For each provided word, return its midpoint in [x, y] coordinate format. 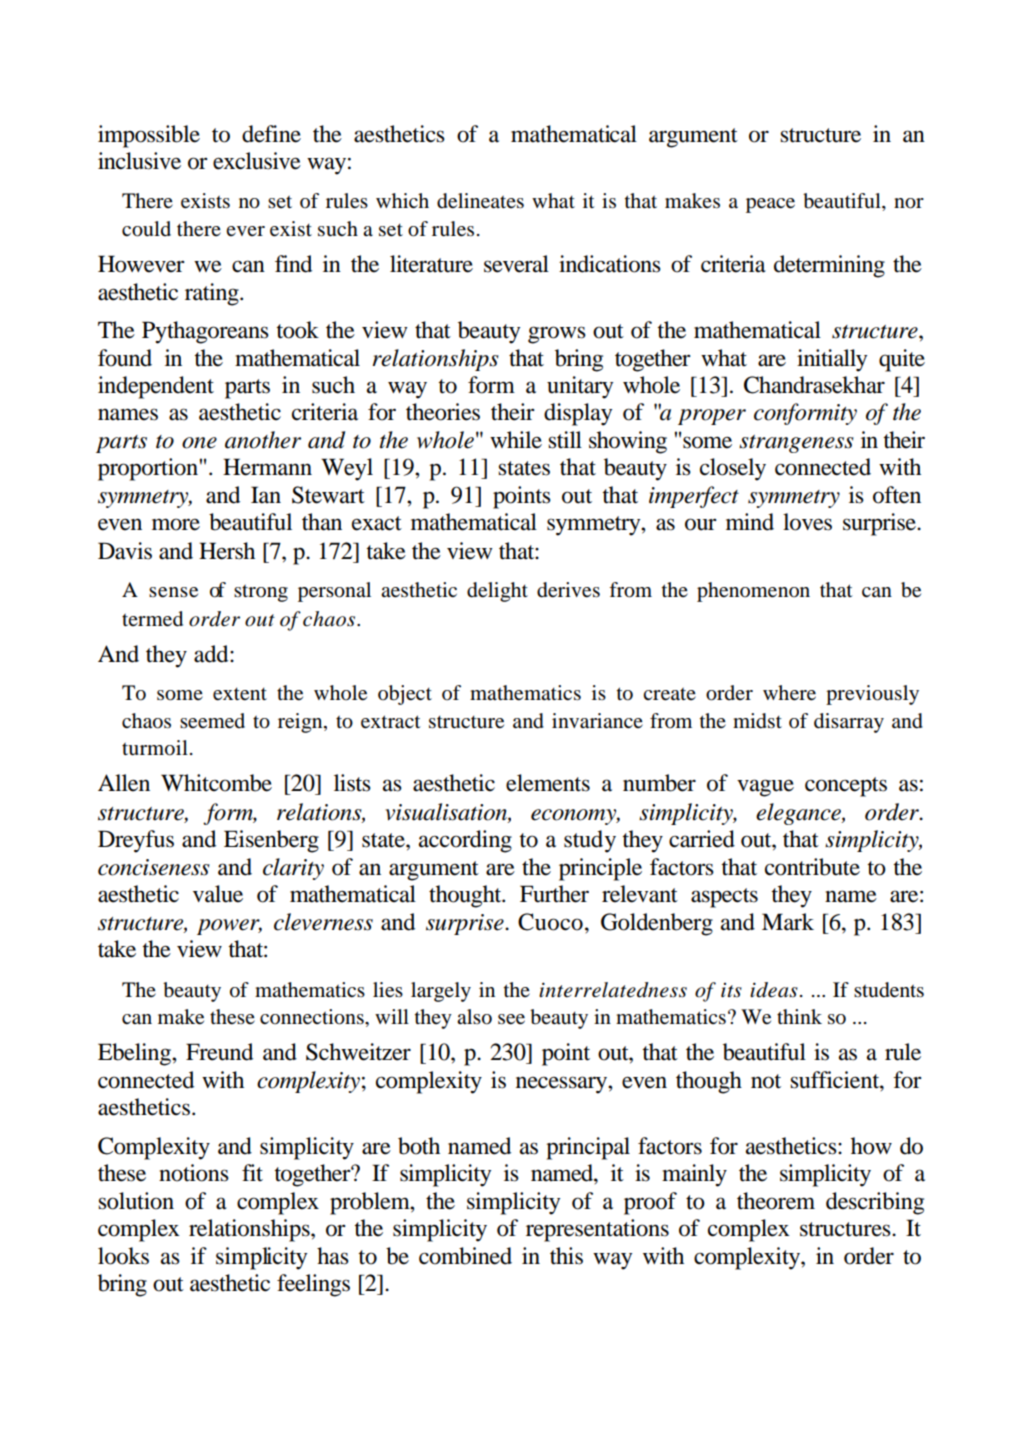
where [789, 693]
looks [123, 1256]
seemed [212, 721]
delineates [480, 201]
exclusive [257, 161]
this [566, 1256]
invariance [597, 721]
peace [770, 205]
